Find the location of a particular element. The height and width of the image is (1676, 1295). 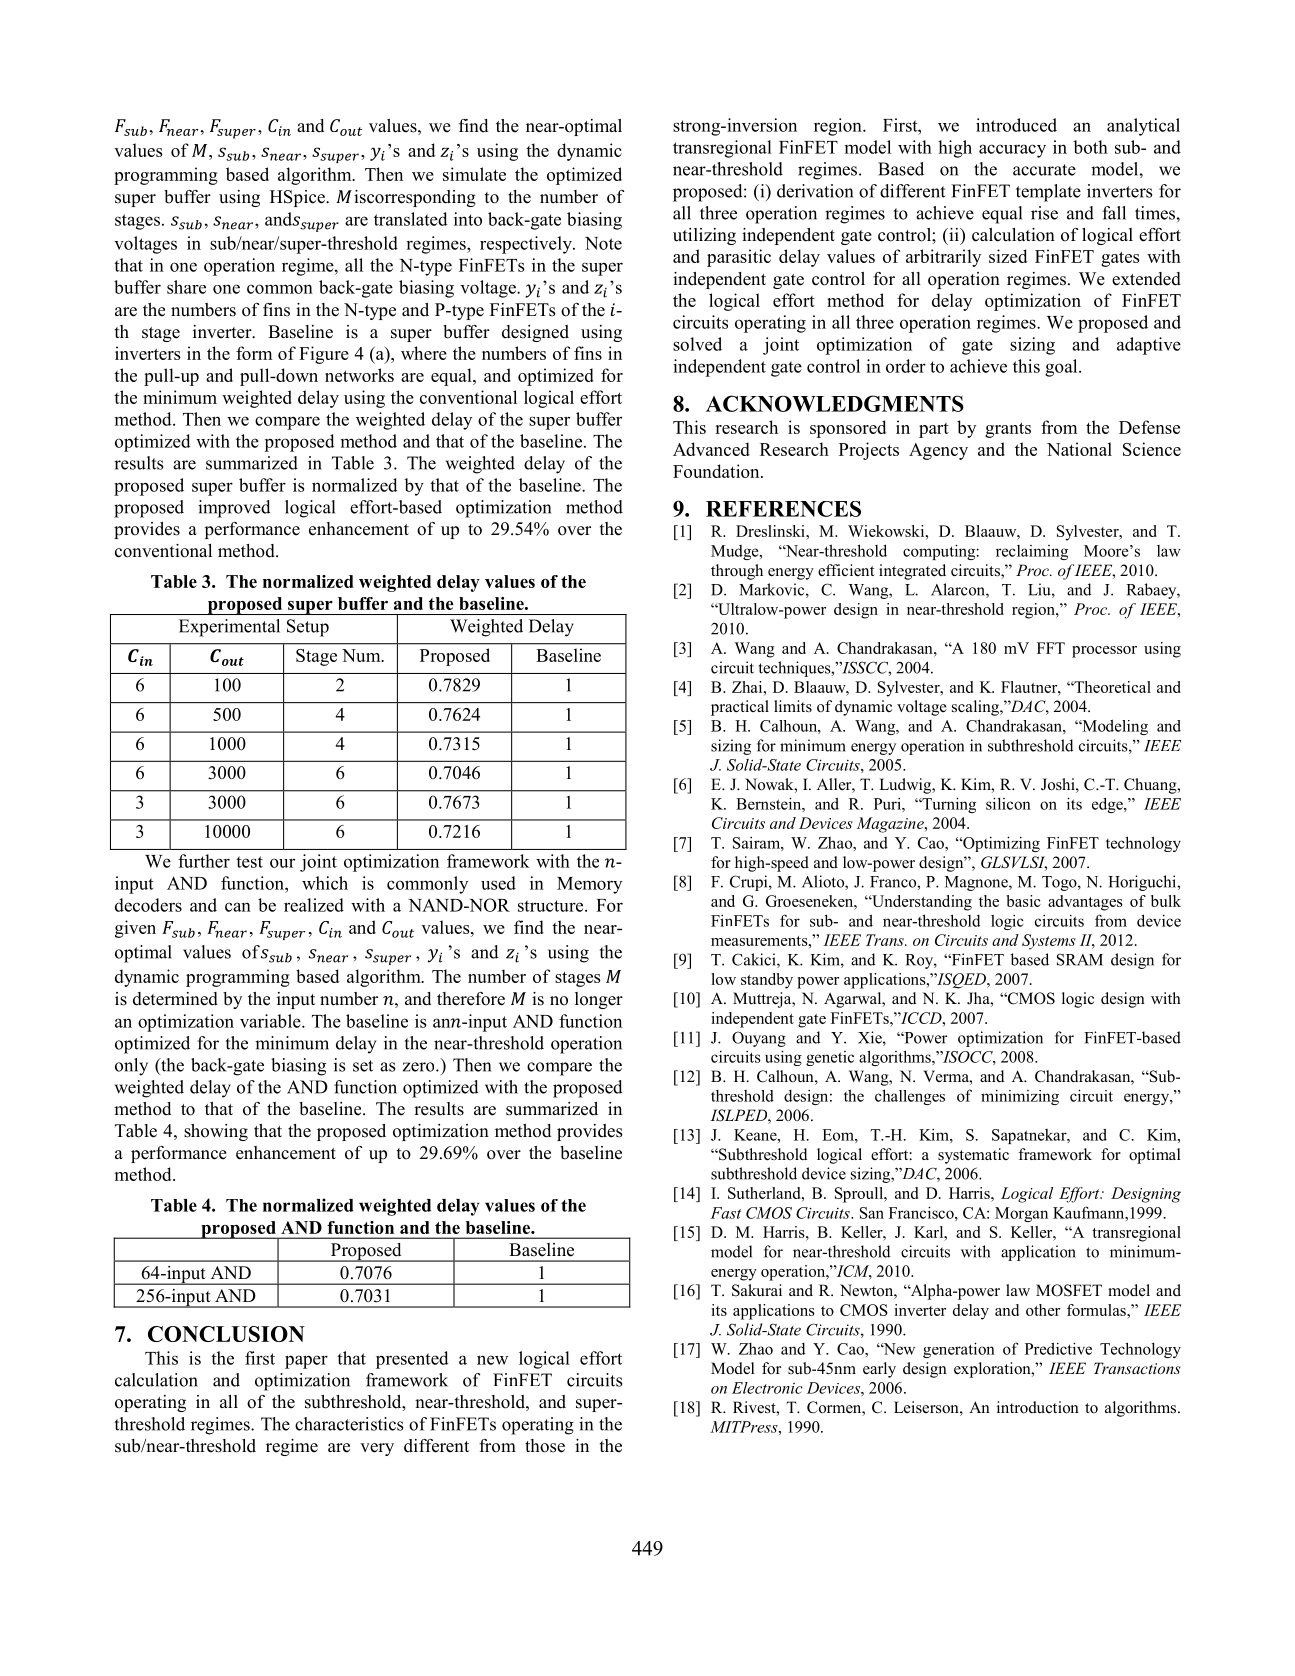

longer is located at coordinates (599, 1000).
